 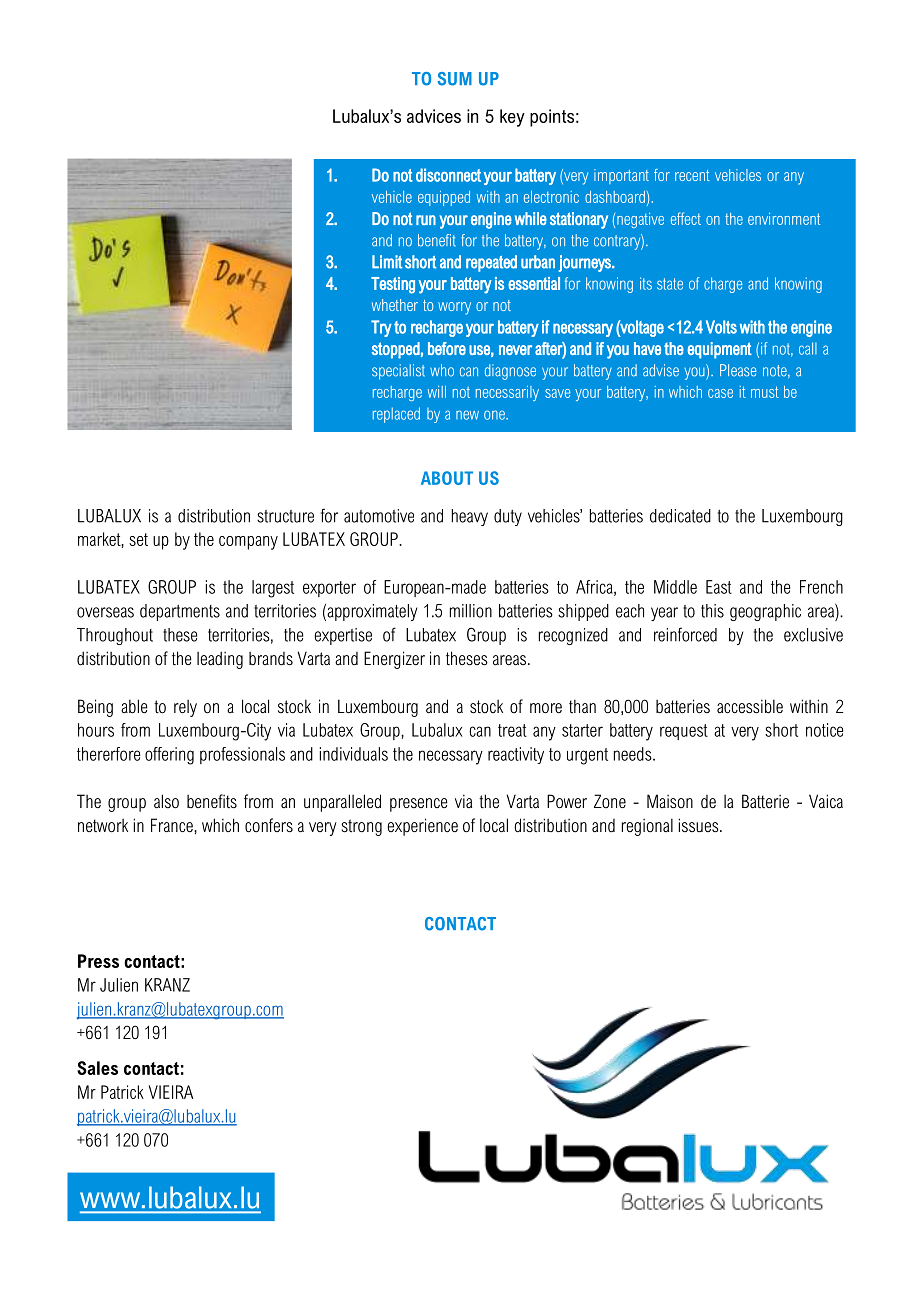 I want to click on presence, so click(x=419, y=805).
